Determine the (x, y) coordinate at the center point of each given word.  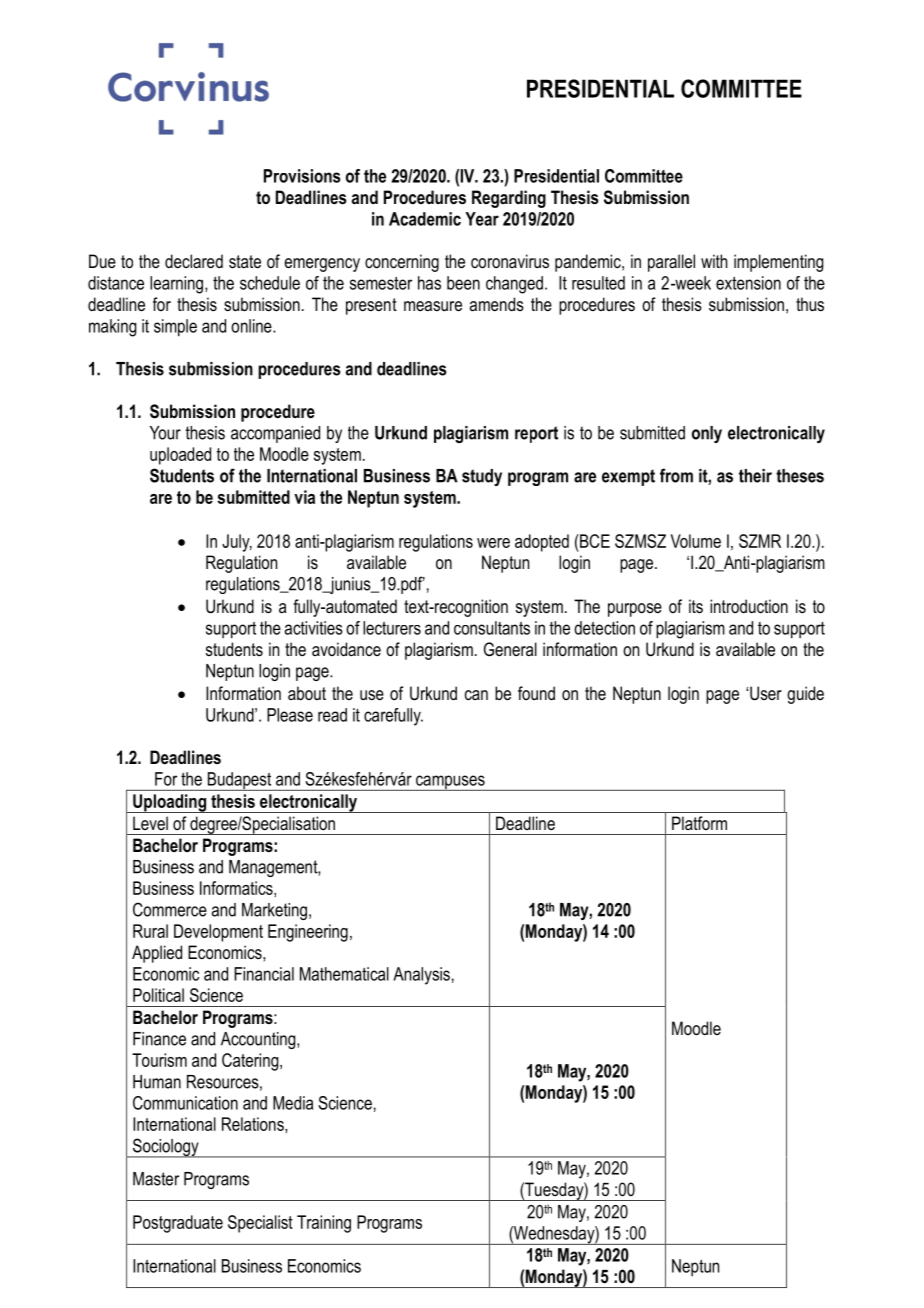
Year (482, 219)
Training (324, 1224)
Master (156, 1179)
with (714, 261)
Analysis (421, 976)
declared (194, 261)
